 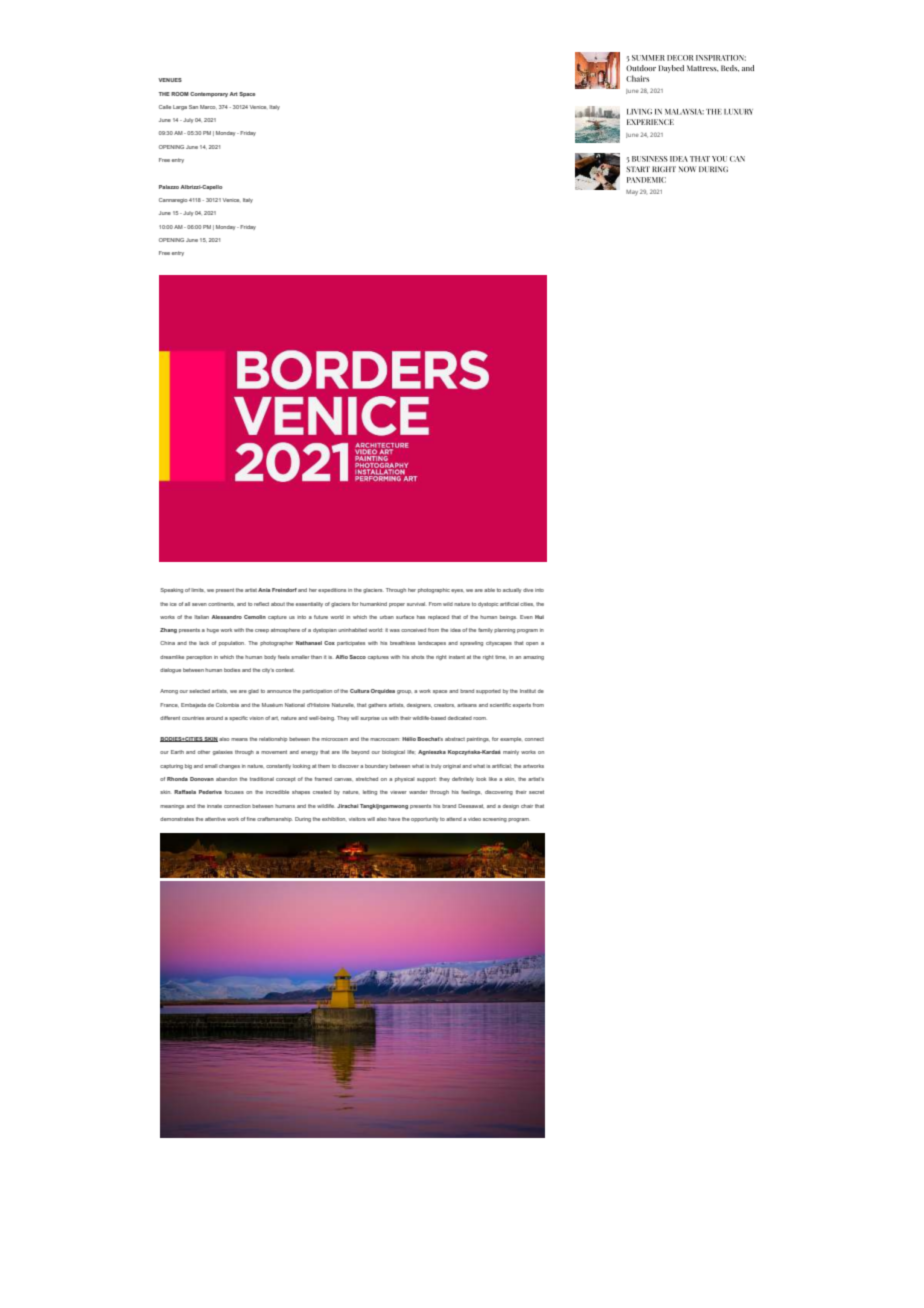 What do you see at coordinates (398, 792) in the document?
I see `viewer` at bounding box center [398, 792].
